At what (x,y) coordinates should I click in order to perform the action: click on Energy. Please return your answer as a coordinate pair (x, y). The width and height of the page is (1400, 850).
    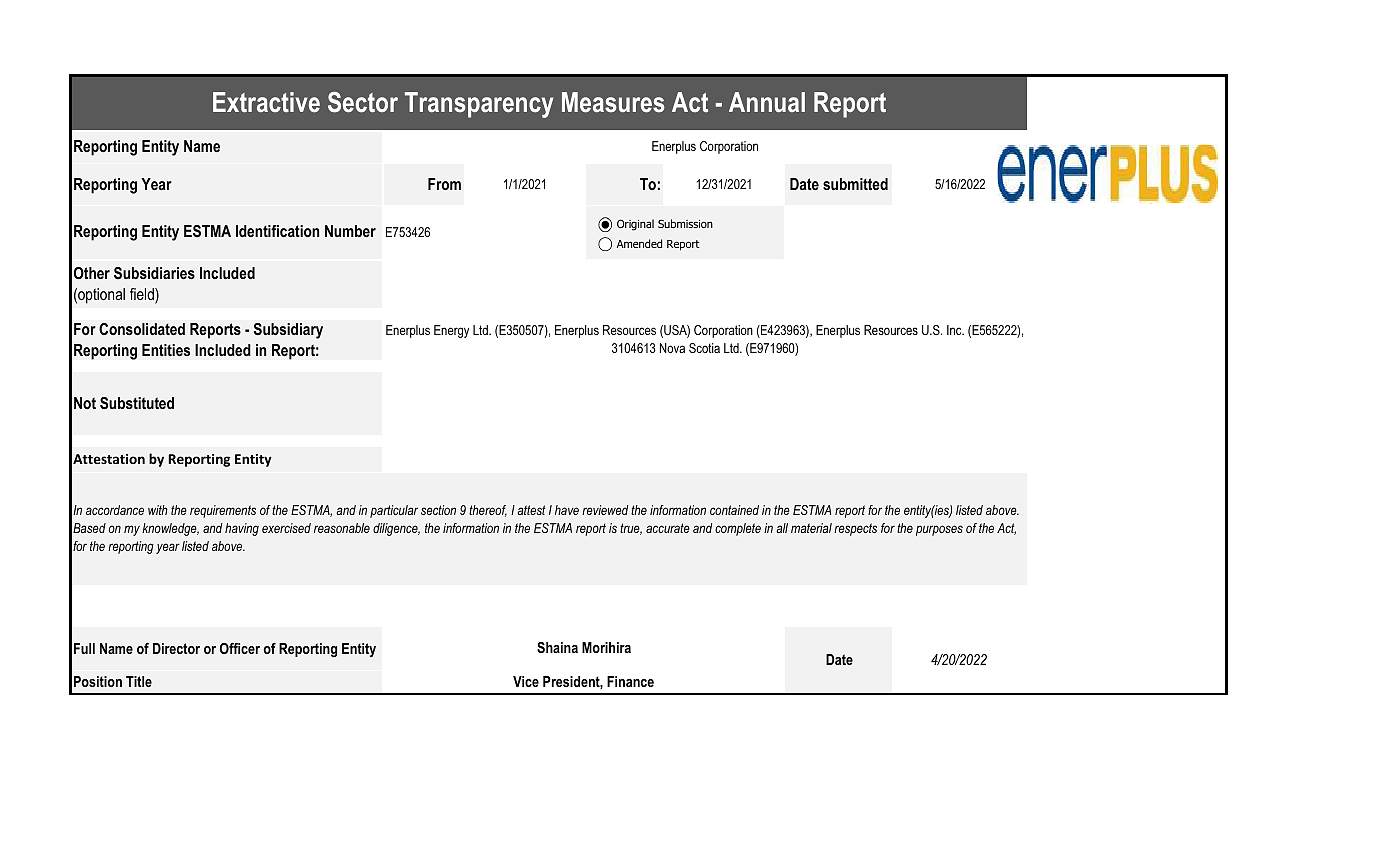
    Looking at the image, I should click on (451, 331).
